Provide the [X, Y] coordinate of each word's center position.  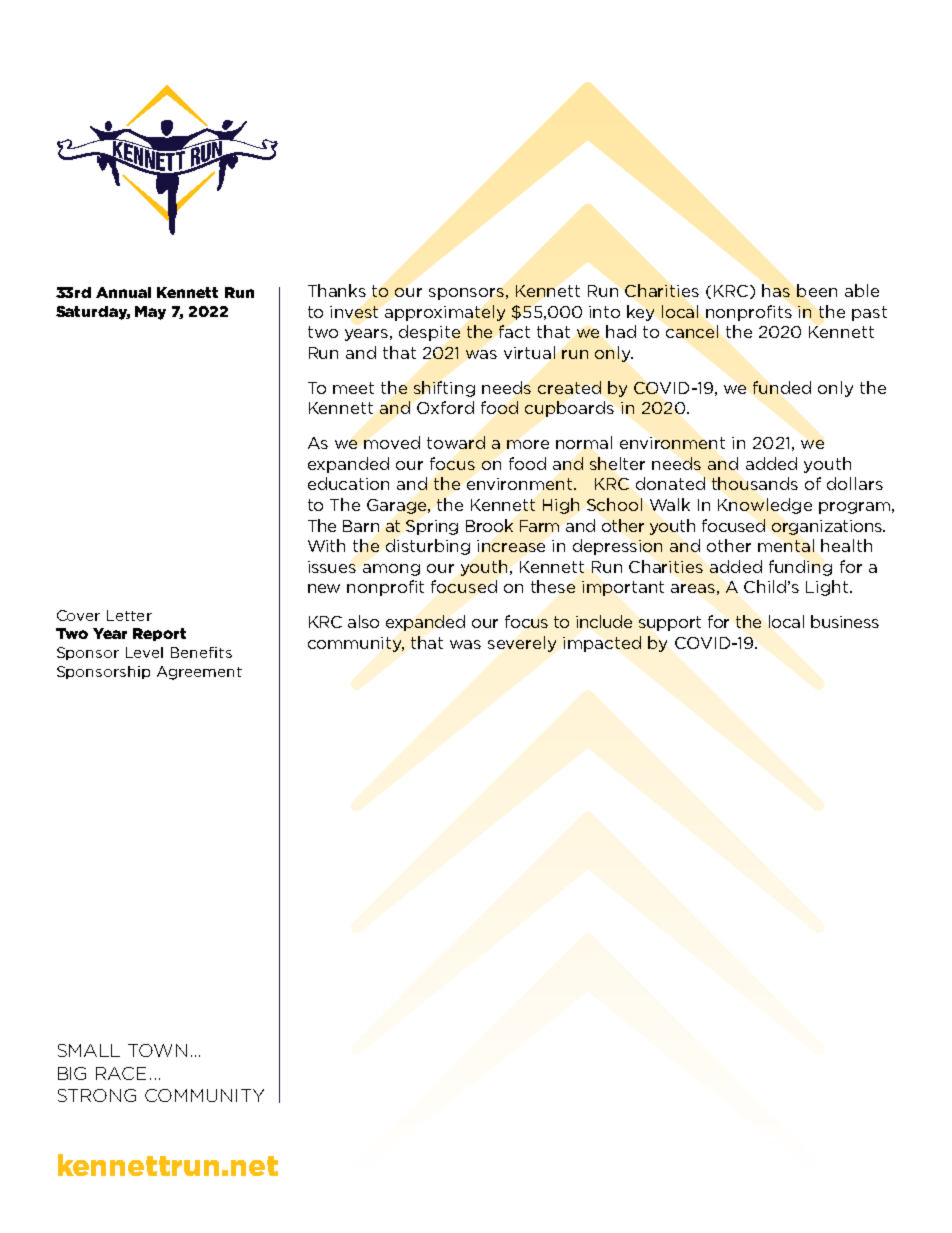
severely [522, 644]
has [776, 290]
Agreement [199, 673]
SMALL [89, 1050]
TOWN [157, 1050]
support [670, 623]
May [150, 313]
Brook [489, 525]
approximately [445, 313]
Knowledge [765, 506]
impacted [602, 644]
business [845, 621]
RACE [121, 1073]
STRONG [97, 1095]
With [326, 545]
